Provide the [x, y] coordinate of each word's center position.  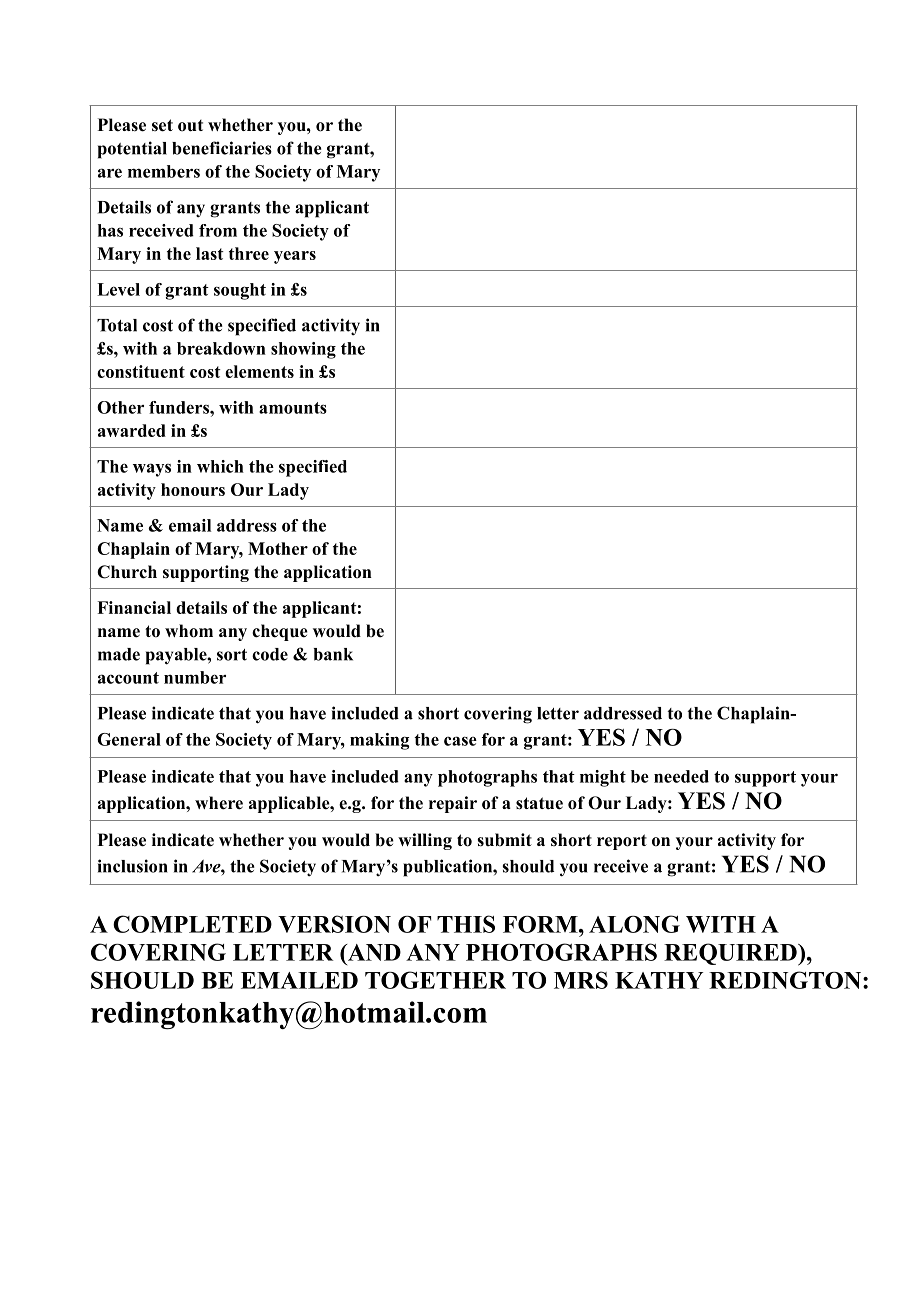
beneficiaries [222, 148]
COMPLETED [192, 924]
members [164, 171]
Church [127, 572]
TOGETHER [435, 980]
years [295, 257]
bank [333, 654]
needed [681, 776]
